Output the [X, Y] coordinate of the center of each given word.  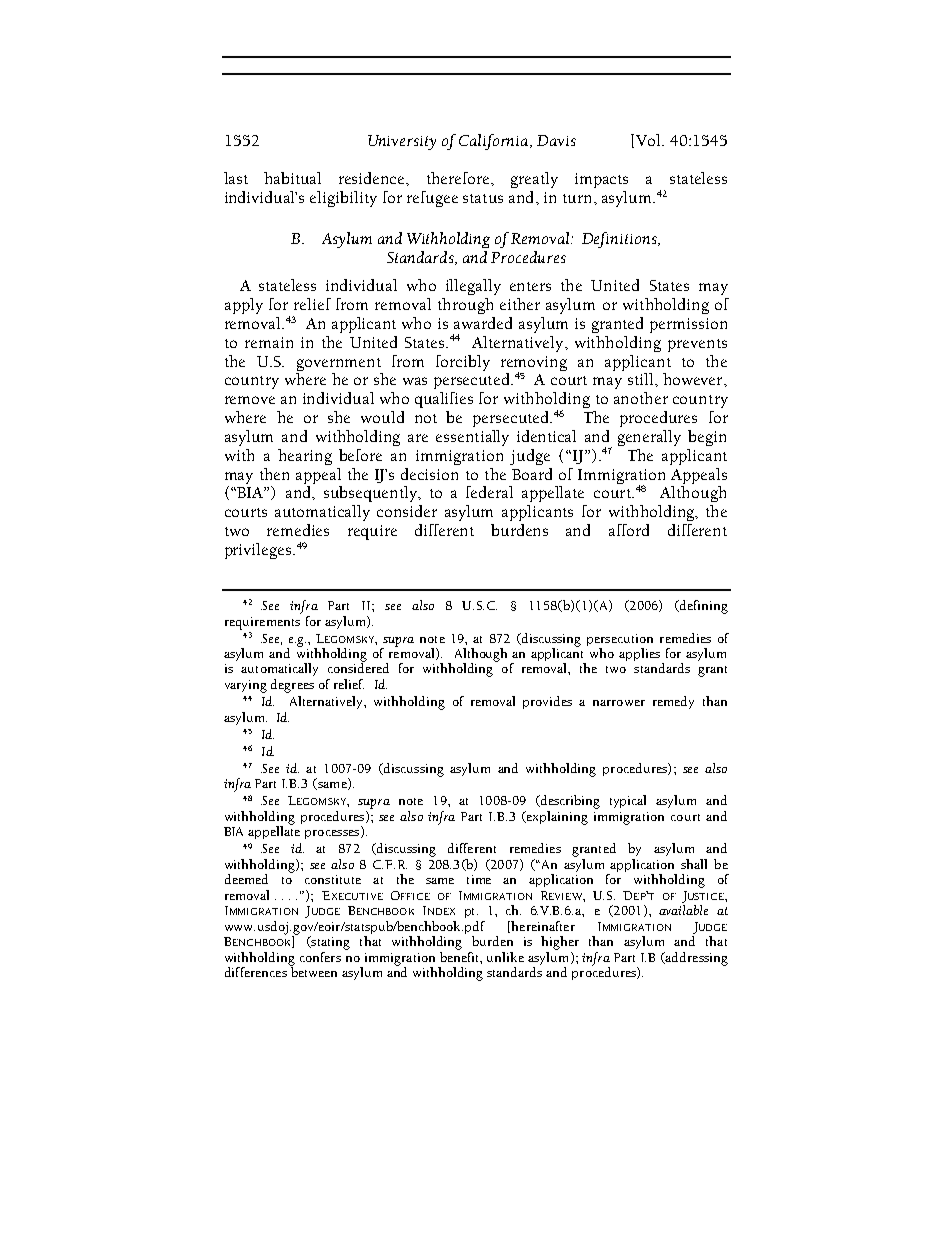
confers [320, 957]
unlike [505, 957]
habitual [292, 178]
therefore [459, 178]
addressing [696, 959]
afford [629, 530]
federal [489, 492]
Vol [650, 140]
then [274, 474]
